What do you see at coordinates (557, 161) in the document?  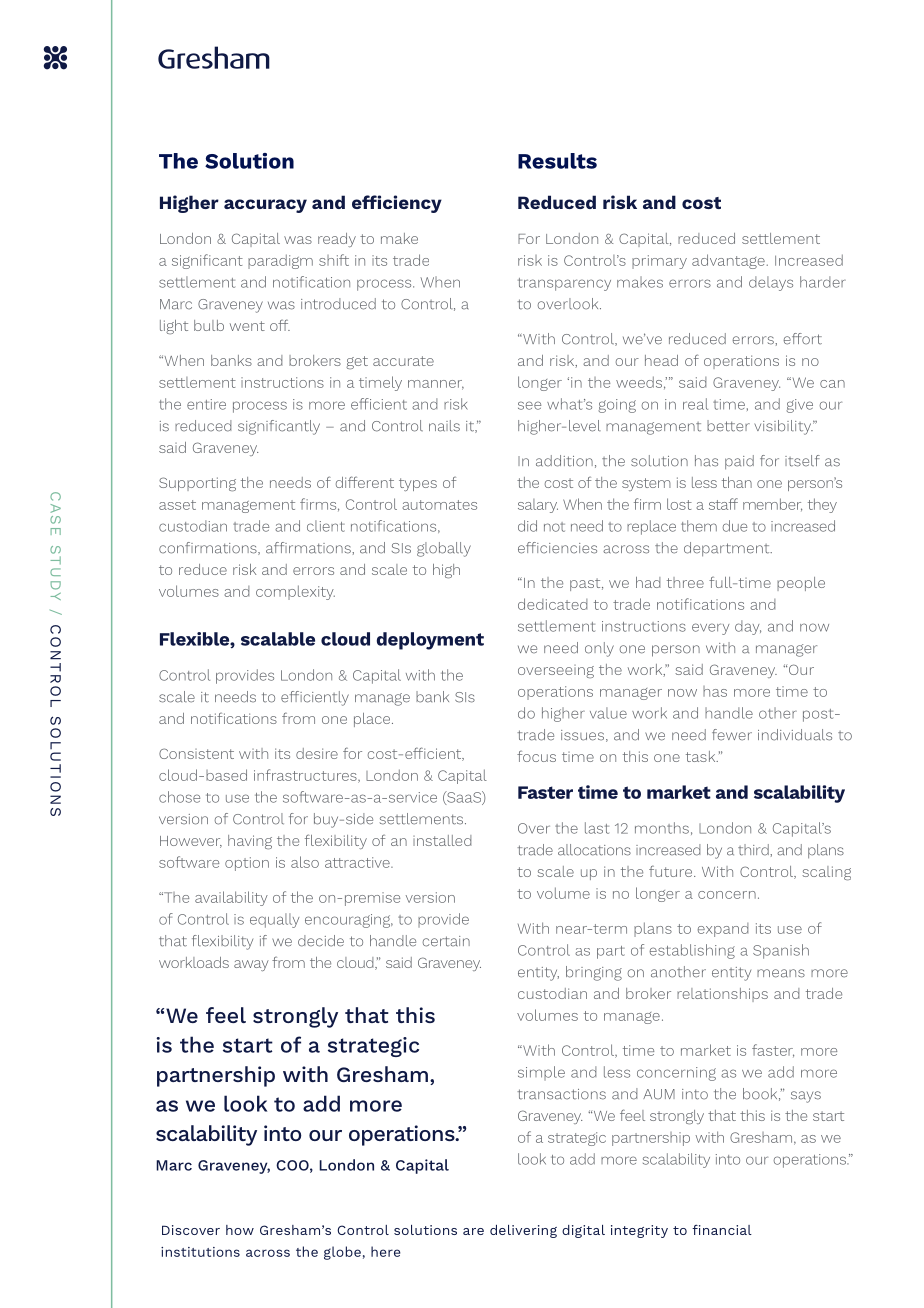 I see `Results` at bounding box center [557, 161].
